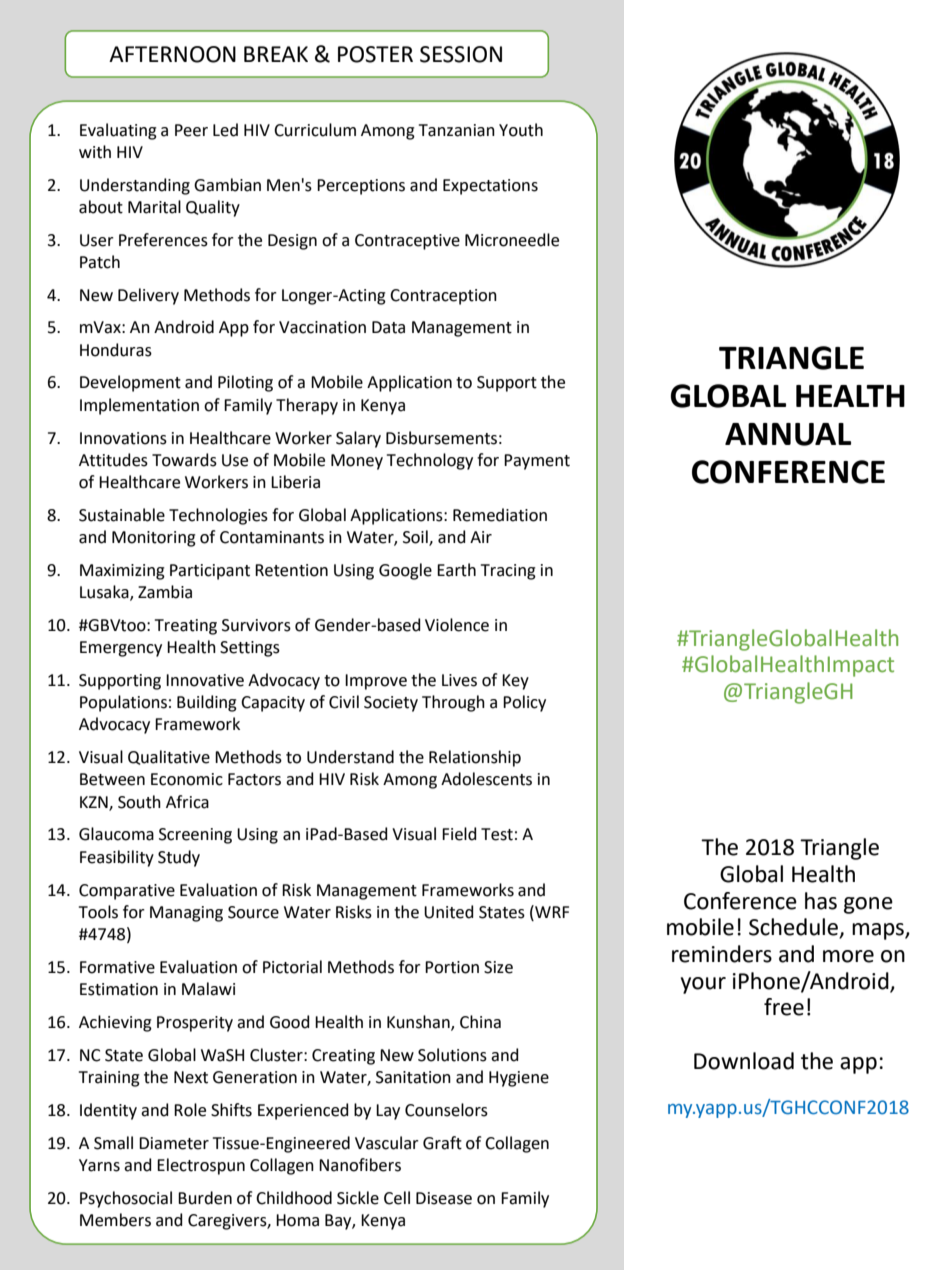 The height and width of the document is (1270, 952). Describe the element at coordinates (537, 462) in the document. I see `Payment` at that location.
